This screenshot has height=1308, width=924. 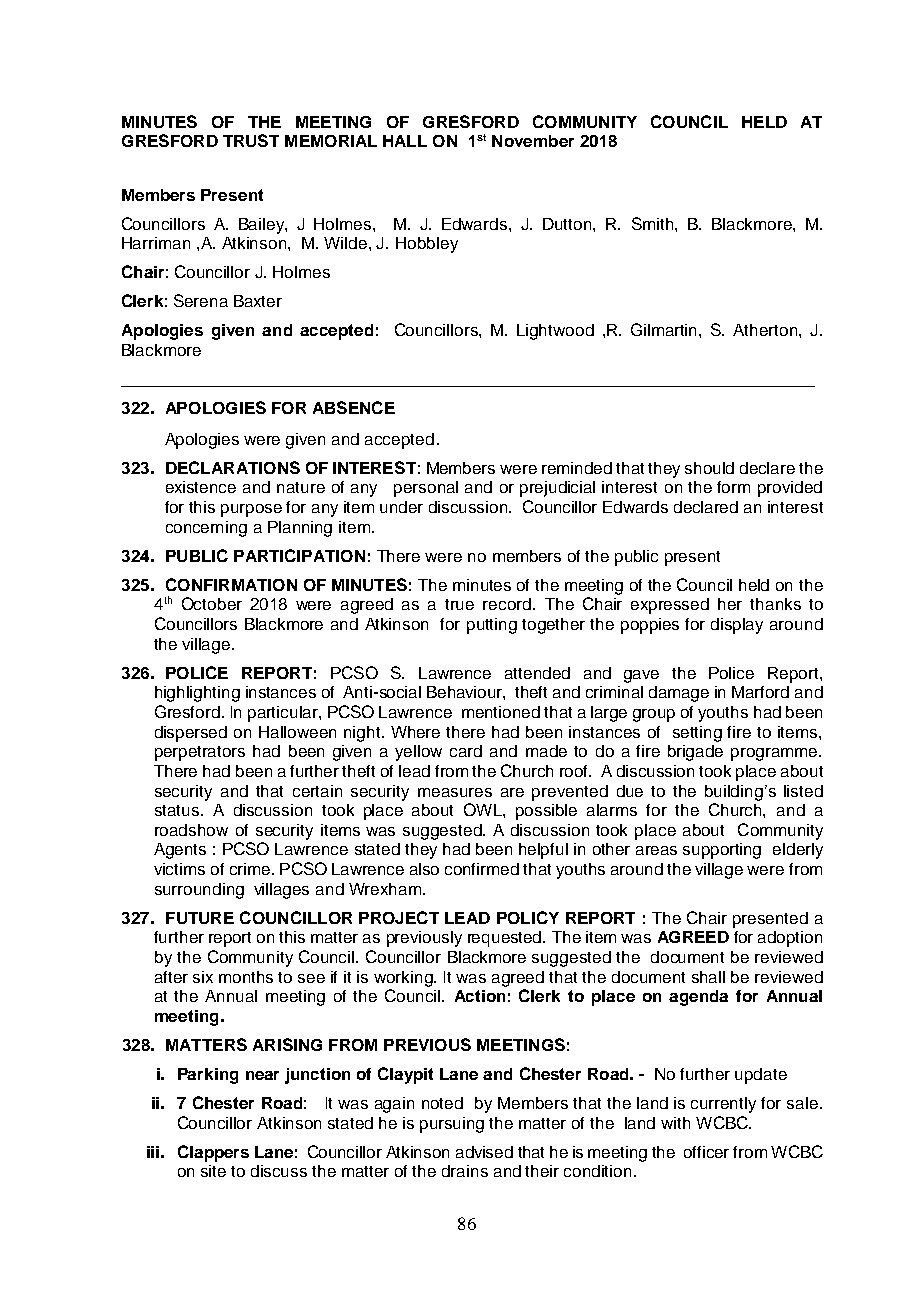 I want to click on advised, so click(x=484, y=1152).
